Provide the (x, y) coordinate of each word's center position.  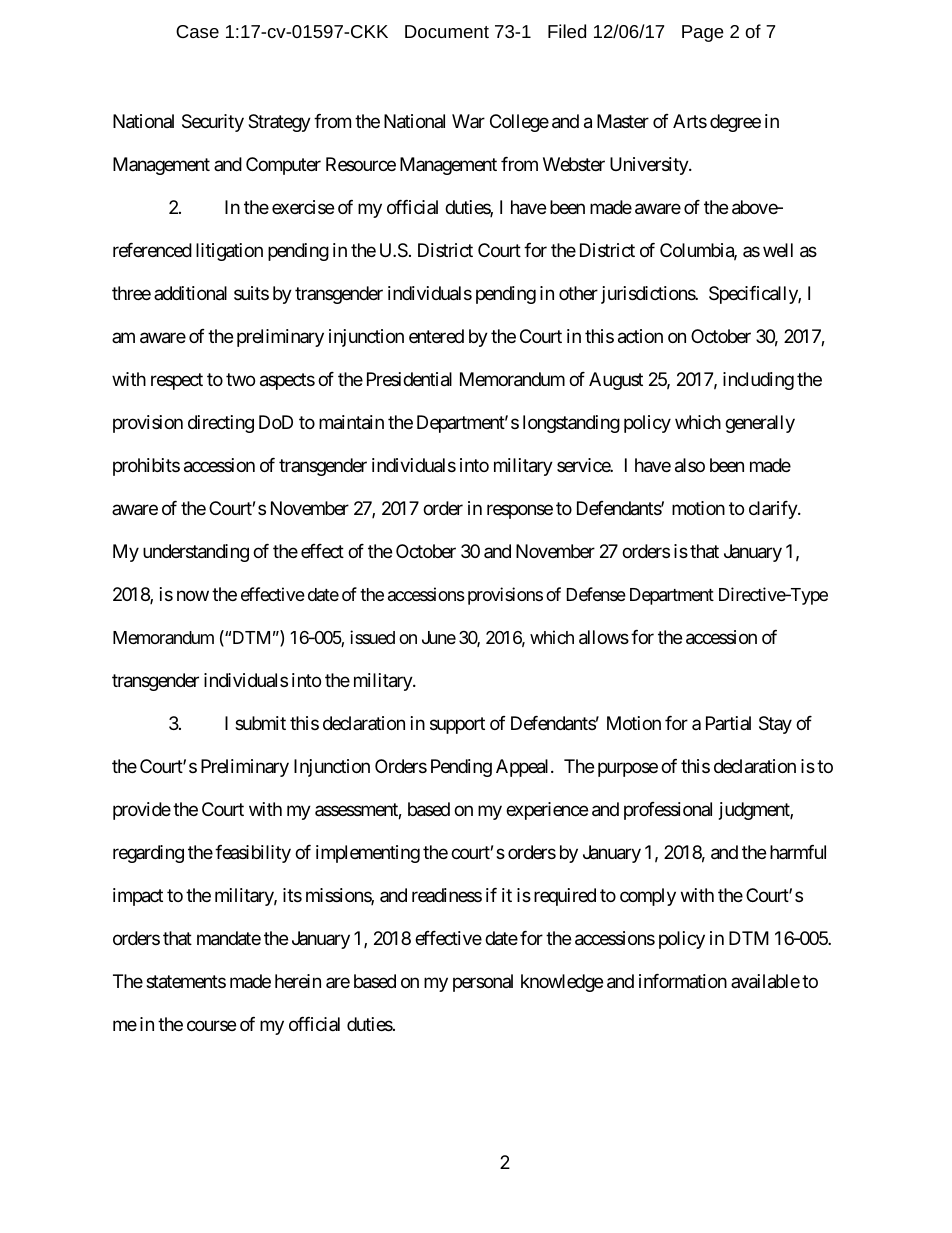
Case (197, 31)
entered (436, 336)
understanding (196, 553)
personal (483, 983)
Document (447, 31)
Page (703, 33)
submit (260, 723)
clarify (774, 510)
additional (190, 293)
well (778, 250)
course (211, 1025)
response (520, 512)
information (683, 981)
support (457, 725)
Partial (728, 723)
